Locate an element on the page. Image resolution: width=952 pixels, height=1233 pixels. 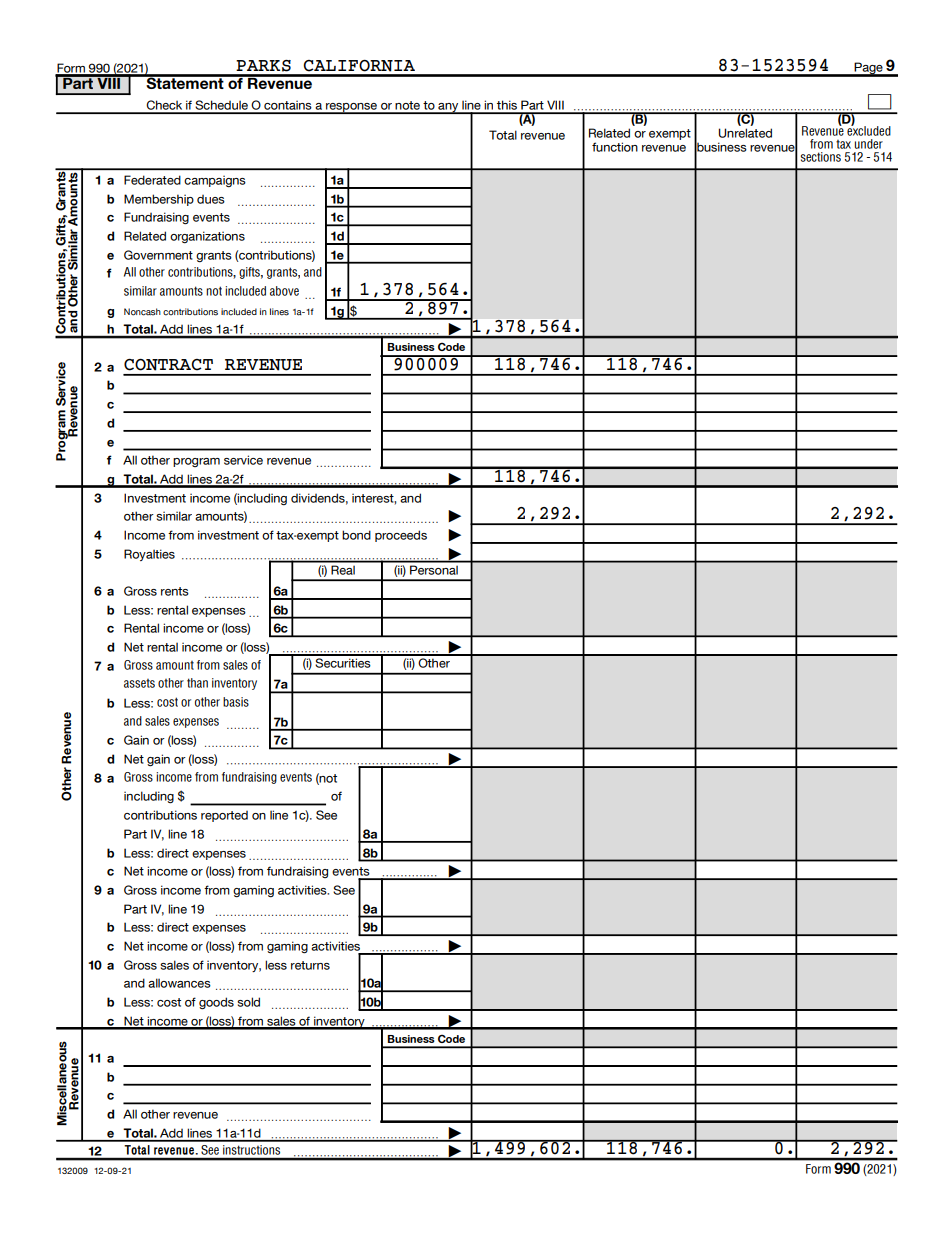
CONTRACT is located at coordinates (168, 365).
